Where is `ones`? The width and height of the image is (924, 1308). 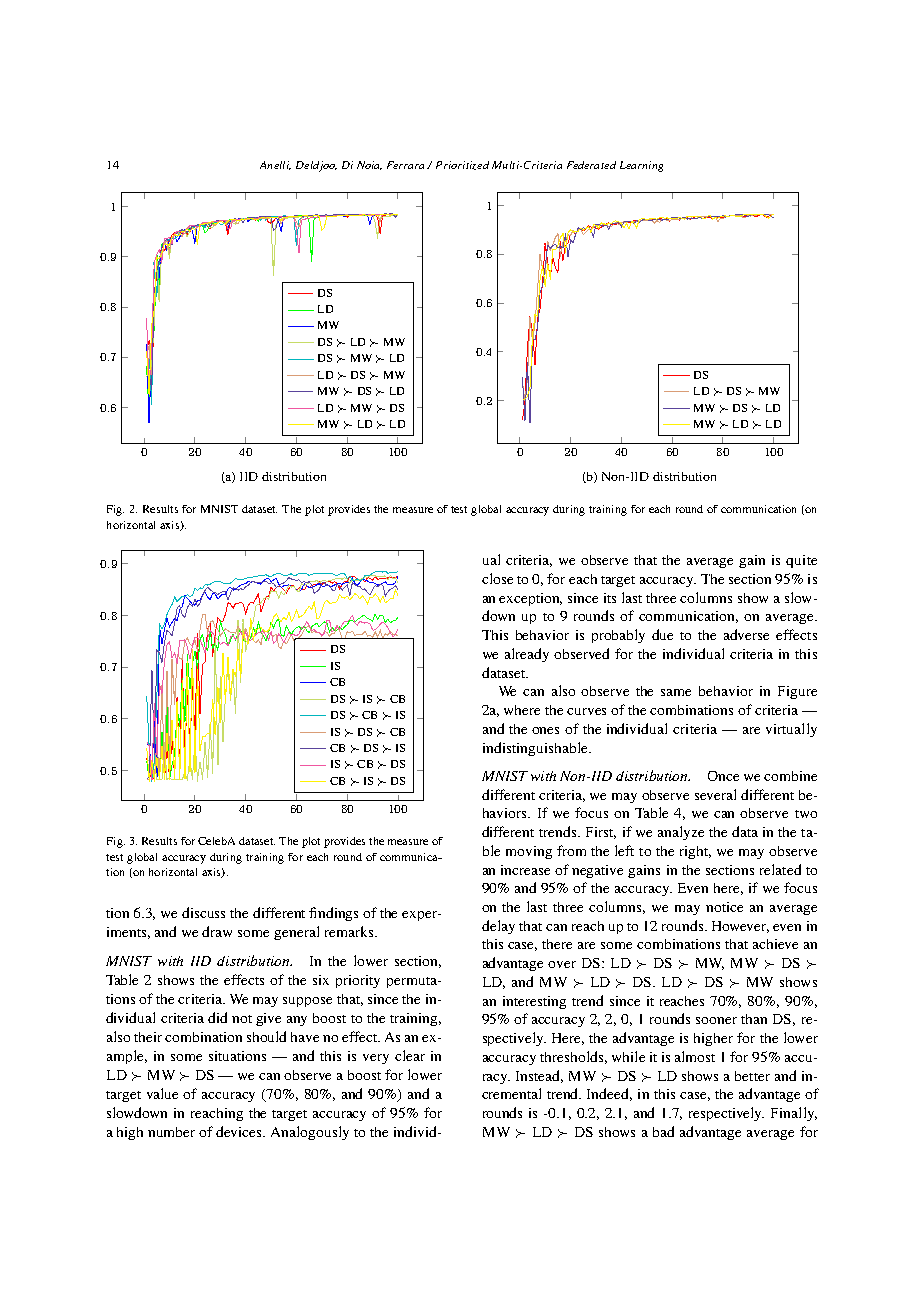
ones is located at coordinates (545, 730).
